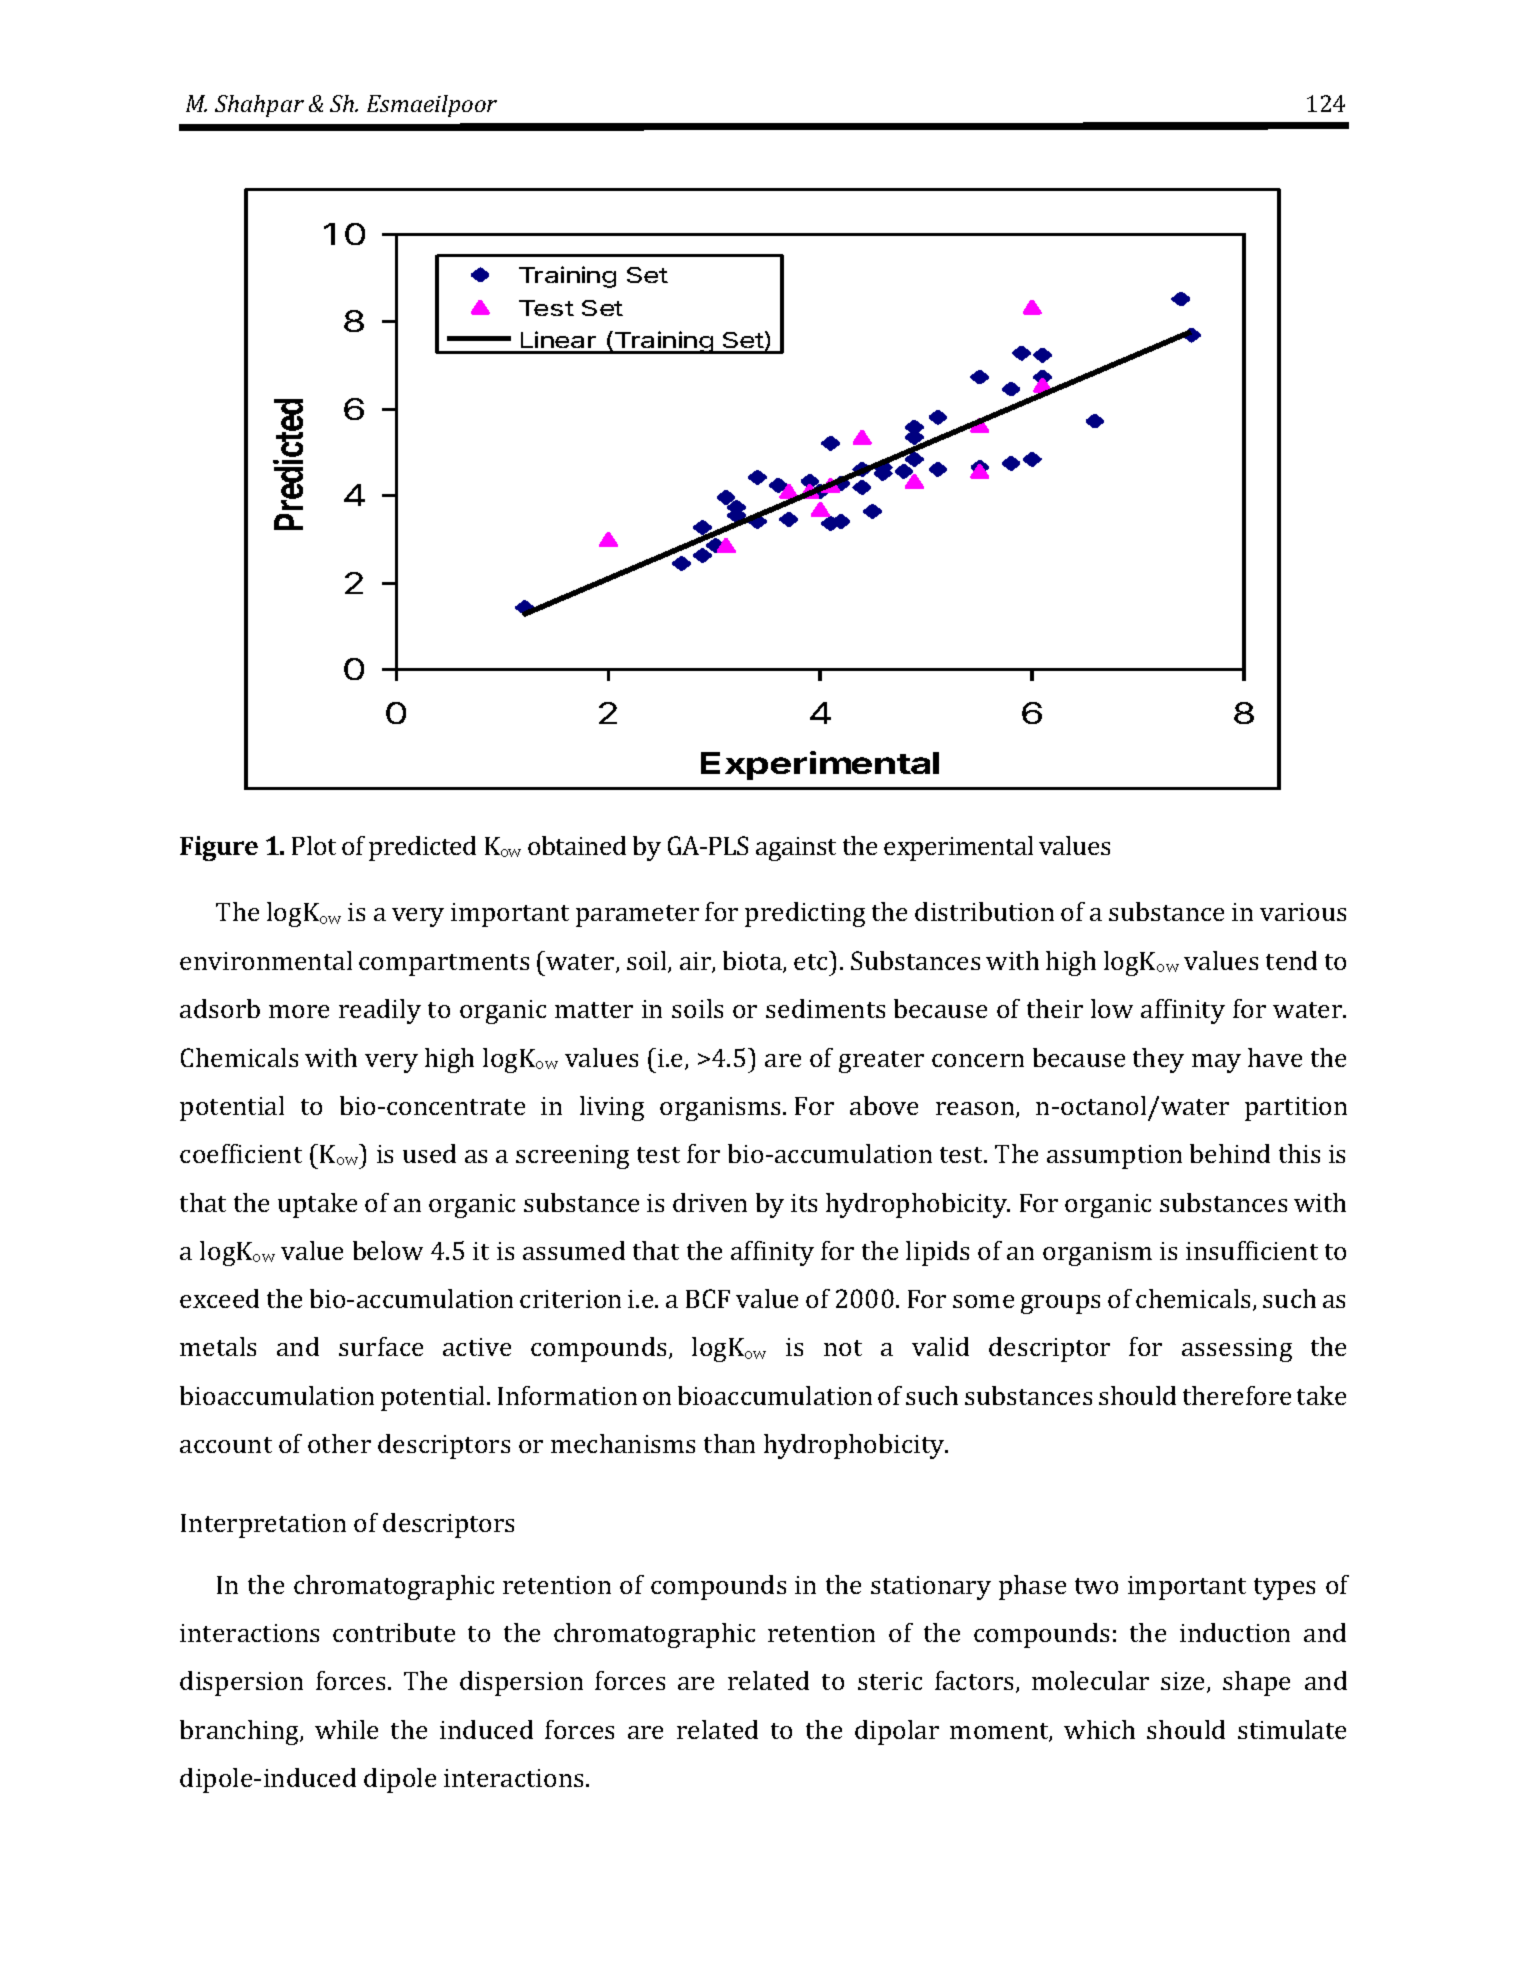 The image size is (1528, 1978). What do you see at coordinates (796, 849) in the page?
I see `against` at bounding box center [796, 849].
